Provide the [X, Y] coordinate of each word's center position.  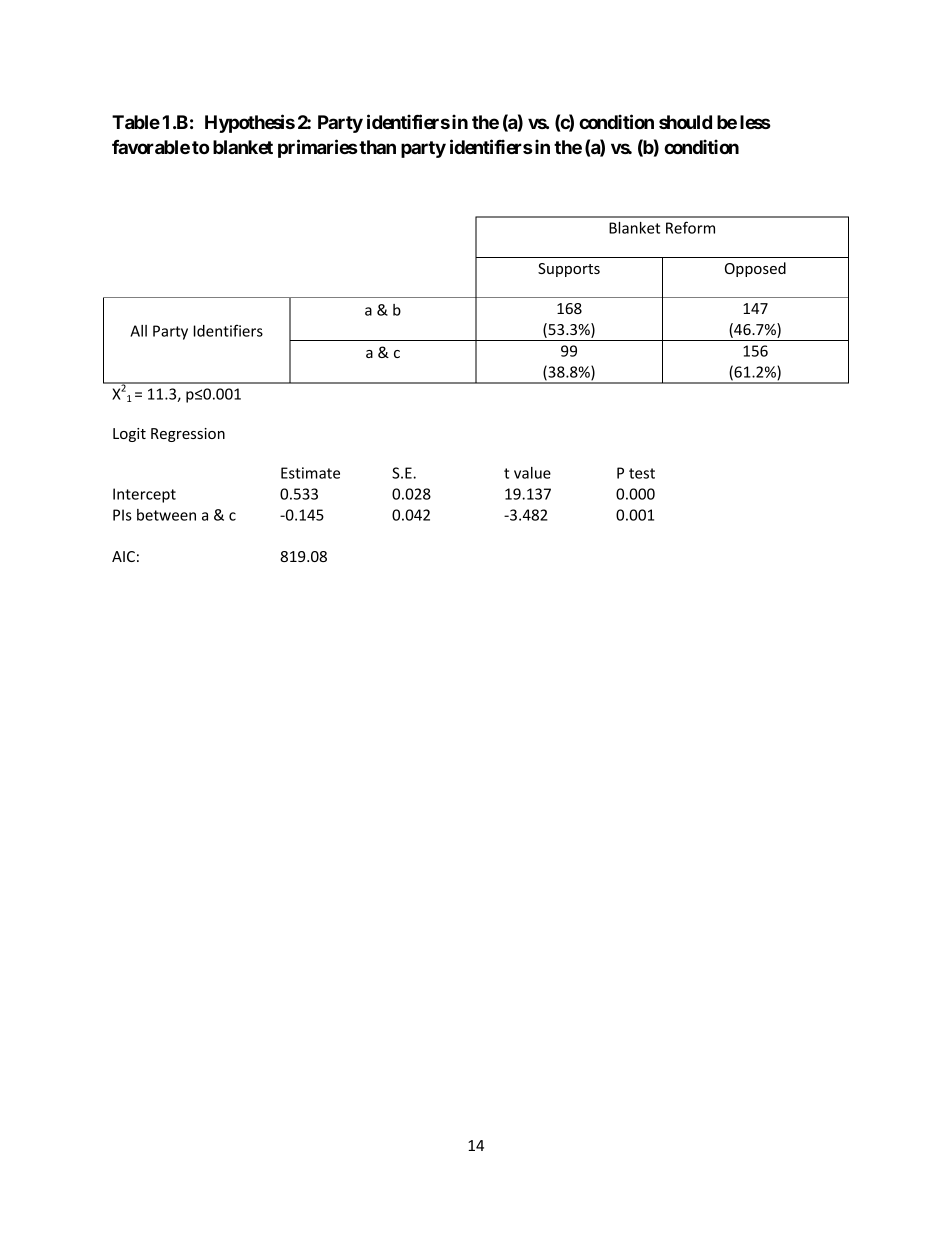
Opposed [755, 269]
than [377, 147]
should [685, 122]
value [532, 473]
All [138, 331]
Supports [569, 270]
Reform [690, 227]
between [166, 515]
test [642, 473]
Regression [188, 435]
